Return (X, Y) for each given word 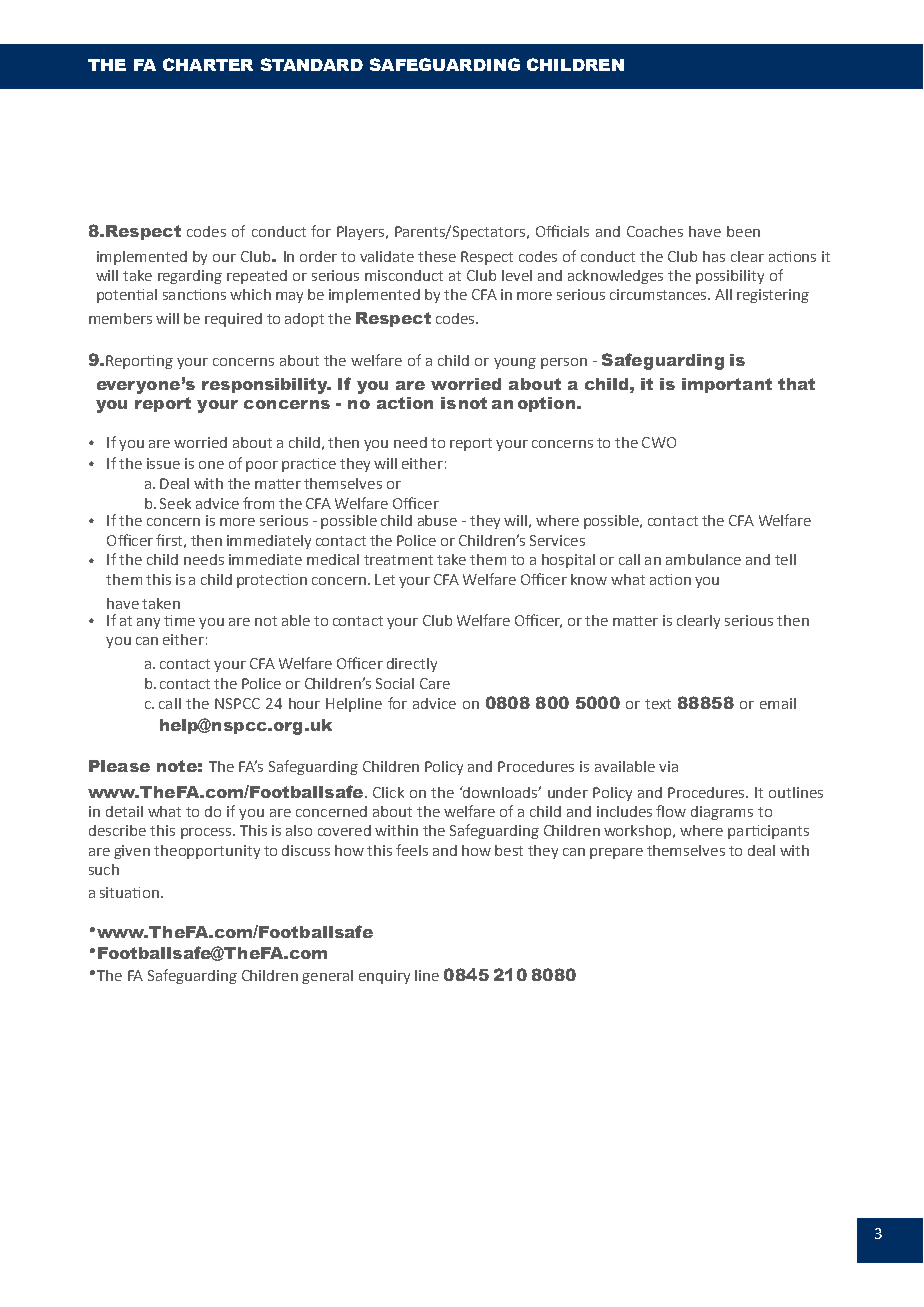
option (548, 404)
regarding (190, 277)
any (148, 623)
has (714, 256)
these (437, 256)
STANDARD (312, 64)
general (327, 977)
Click (388, 792)
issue (163, 463)
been (743, 231)
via (668, 766)
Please (119, 766)
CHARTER (208, 64)
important (727, 385)
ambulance (703, 559)
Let (385, 579)
